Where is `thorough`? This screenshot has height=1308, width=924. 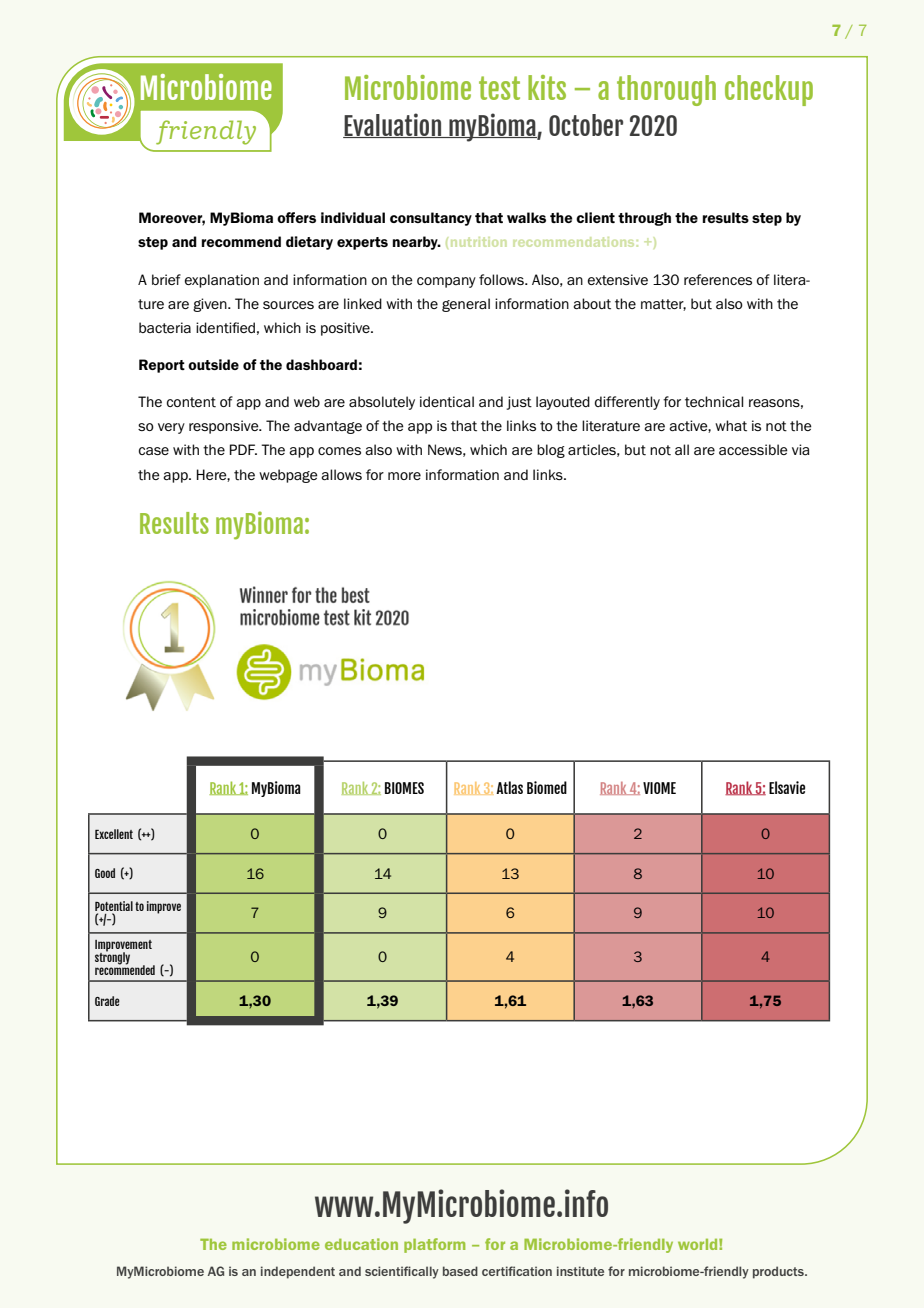 thorough is located at coordinates (666, 90).
